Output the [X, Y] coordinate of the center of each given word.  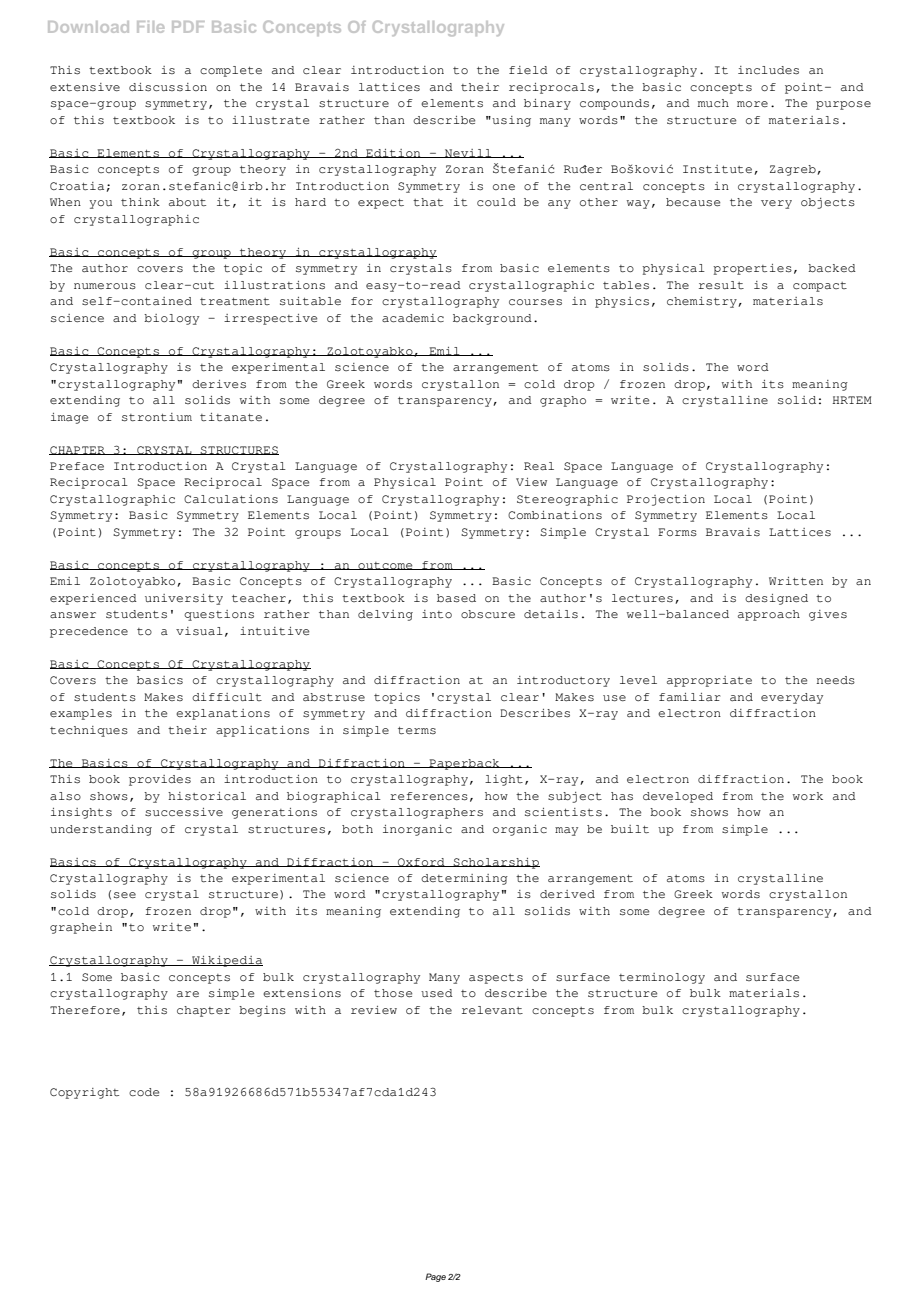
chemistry [703, 302]
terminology [662, 978]
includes [768, 70]
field [528, 70]
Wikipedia [226, 961]
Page [435, 1277]
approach [769, 615]
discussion [168, 87]
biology [171, 319]
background [492, 319]
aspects [496, 979]
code [144, 1092]
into [437, 614]
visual [199, 631]
